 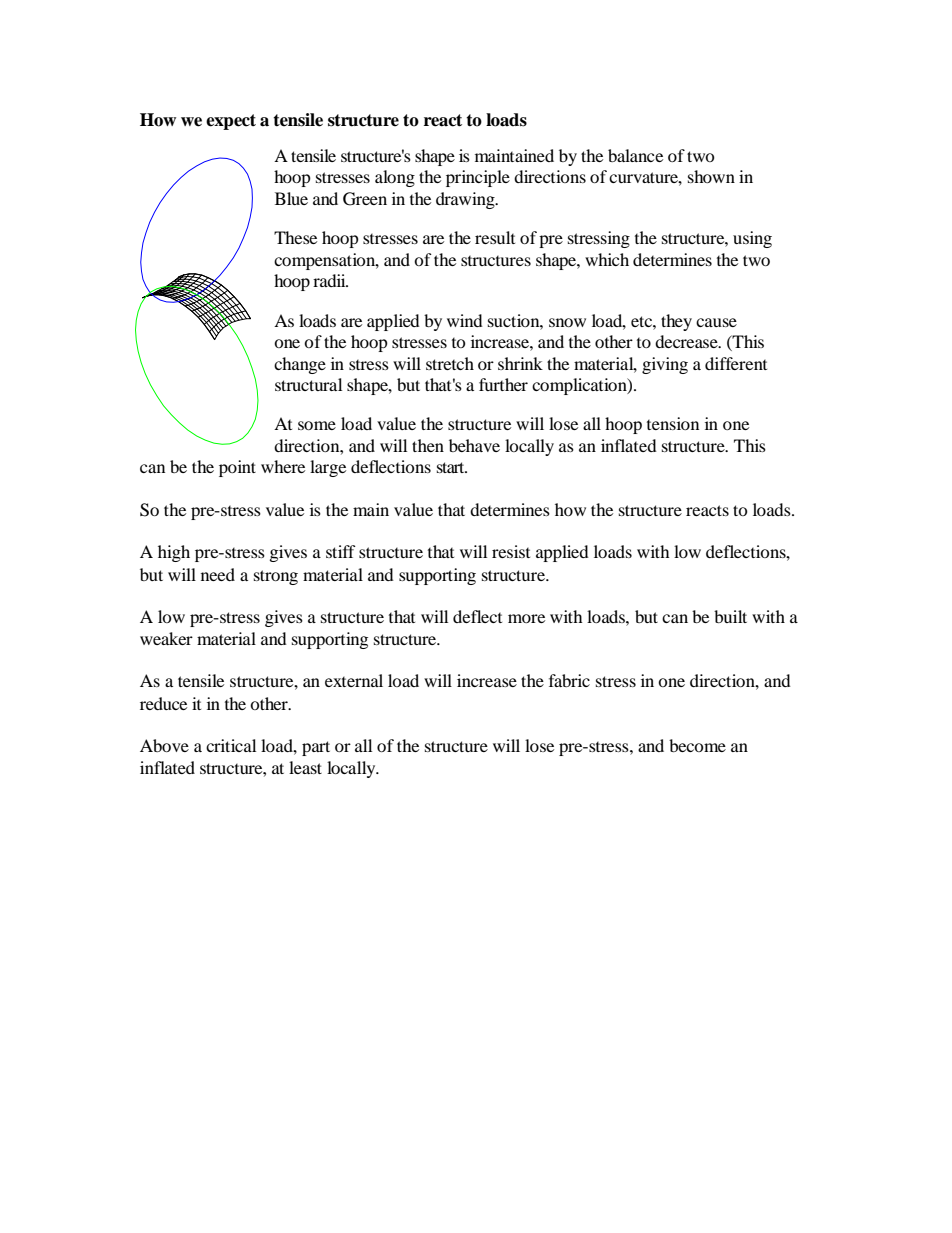 What do you see at coordinates (526, 618) in the image?
I see `more` at bounding box center [526, 618].
